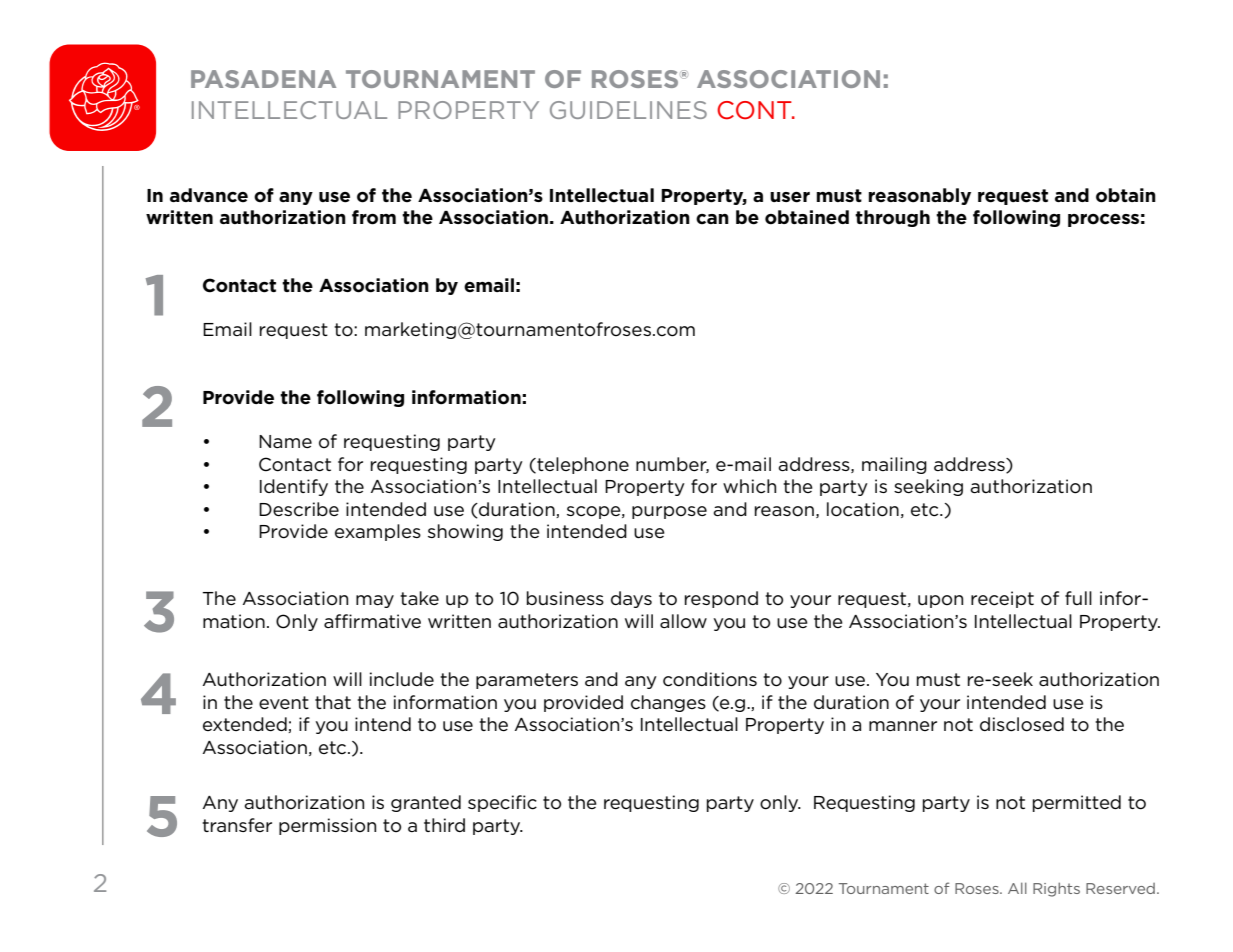  I want to click on GUIDELINES, so click(628, 110).
